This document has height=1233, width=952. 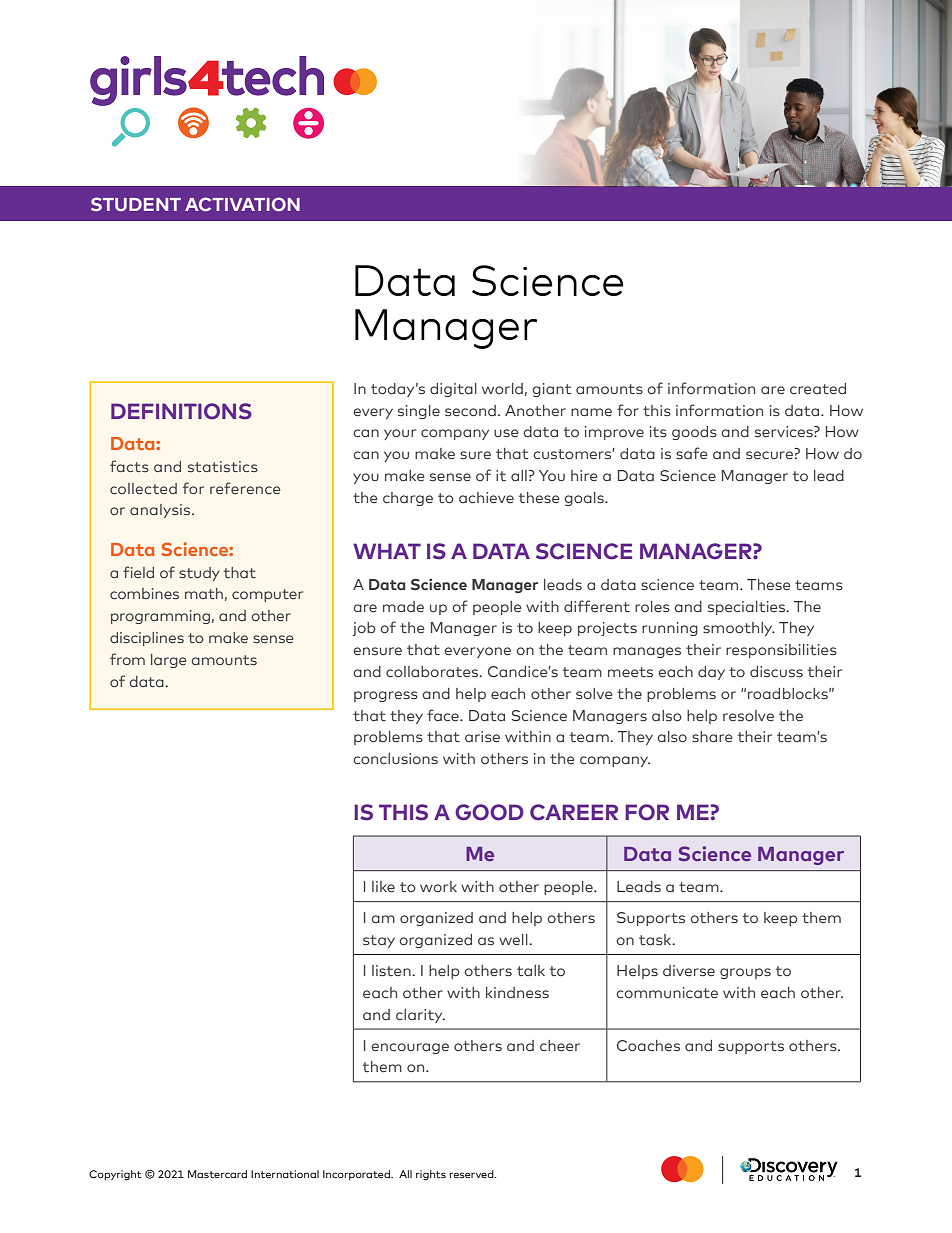 What do you see at coordinates (453, 390) in the document?
I see `digital` at bounding box center [453, 390].
